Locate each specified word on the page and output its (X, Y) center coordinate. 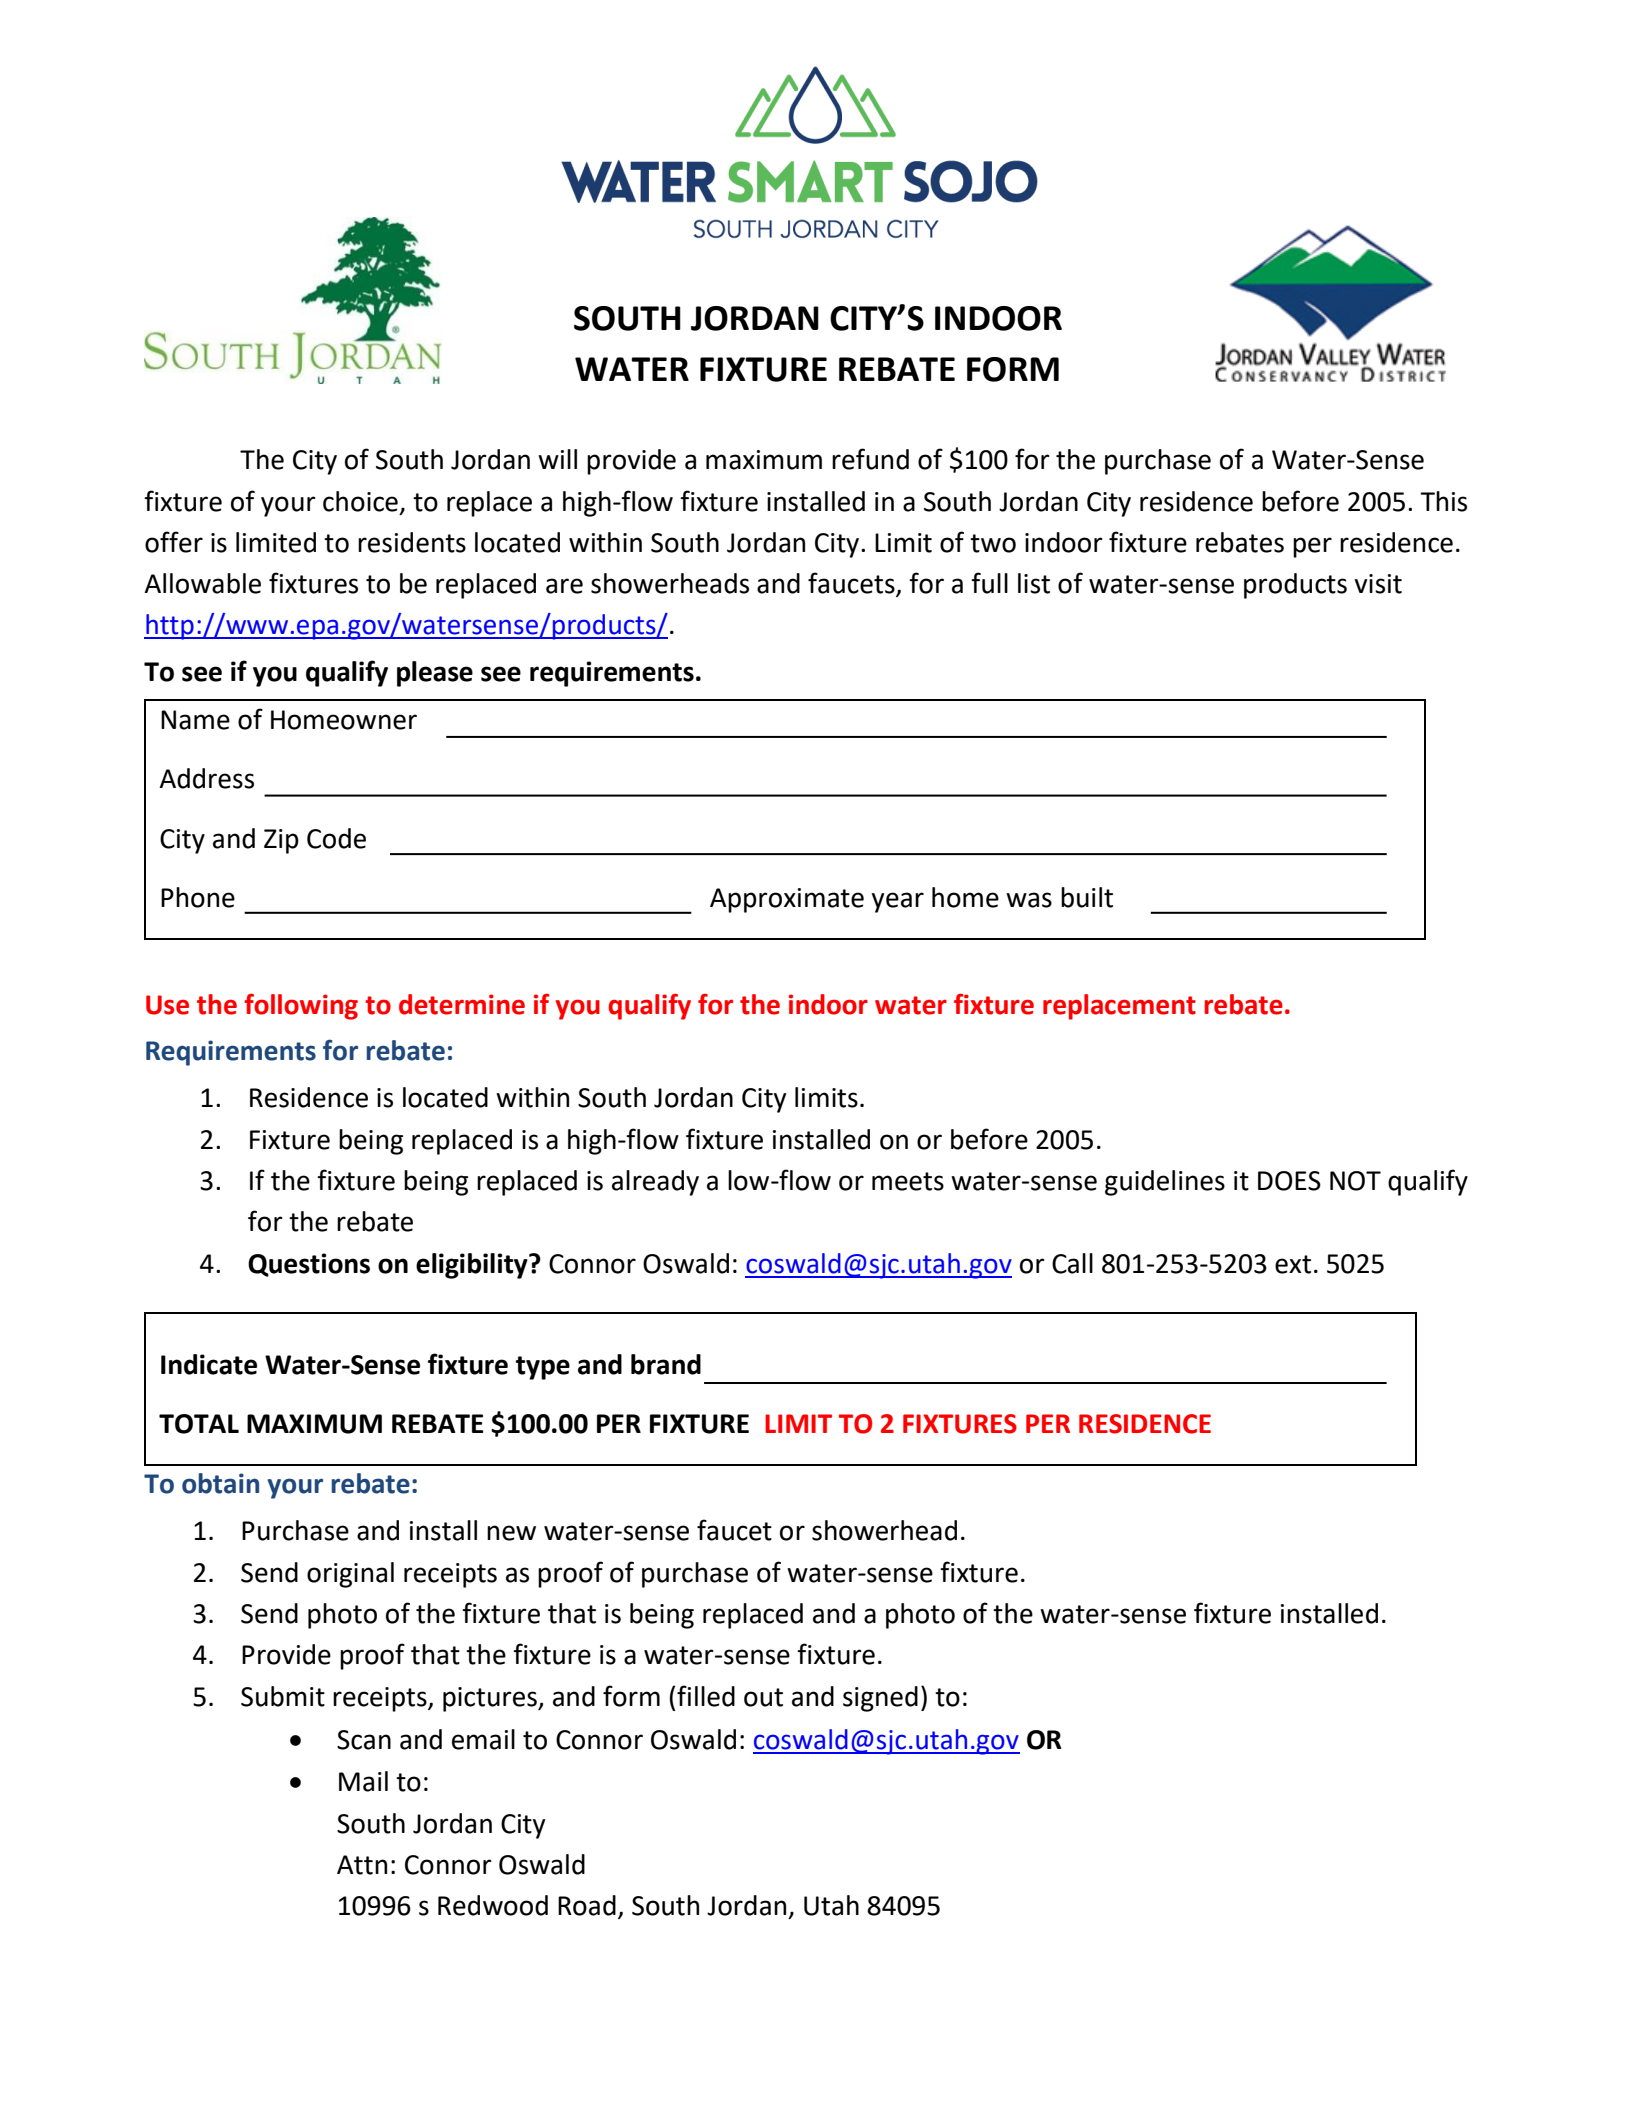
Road (587, 1905)
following (301, 1006)
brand (666, 1364)
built (1087, 897)
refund (870, 459)
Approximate (787, 900)
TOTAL (199, 1424)
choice (360, 501)
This (1443, 501)
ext (1293, 1264)
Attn (362, 1865)
